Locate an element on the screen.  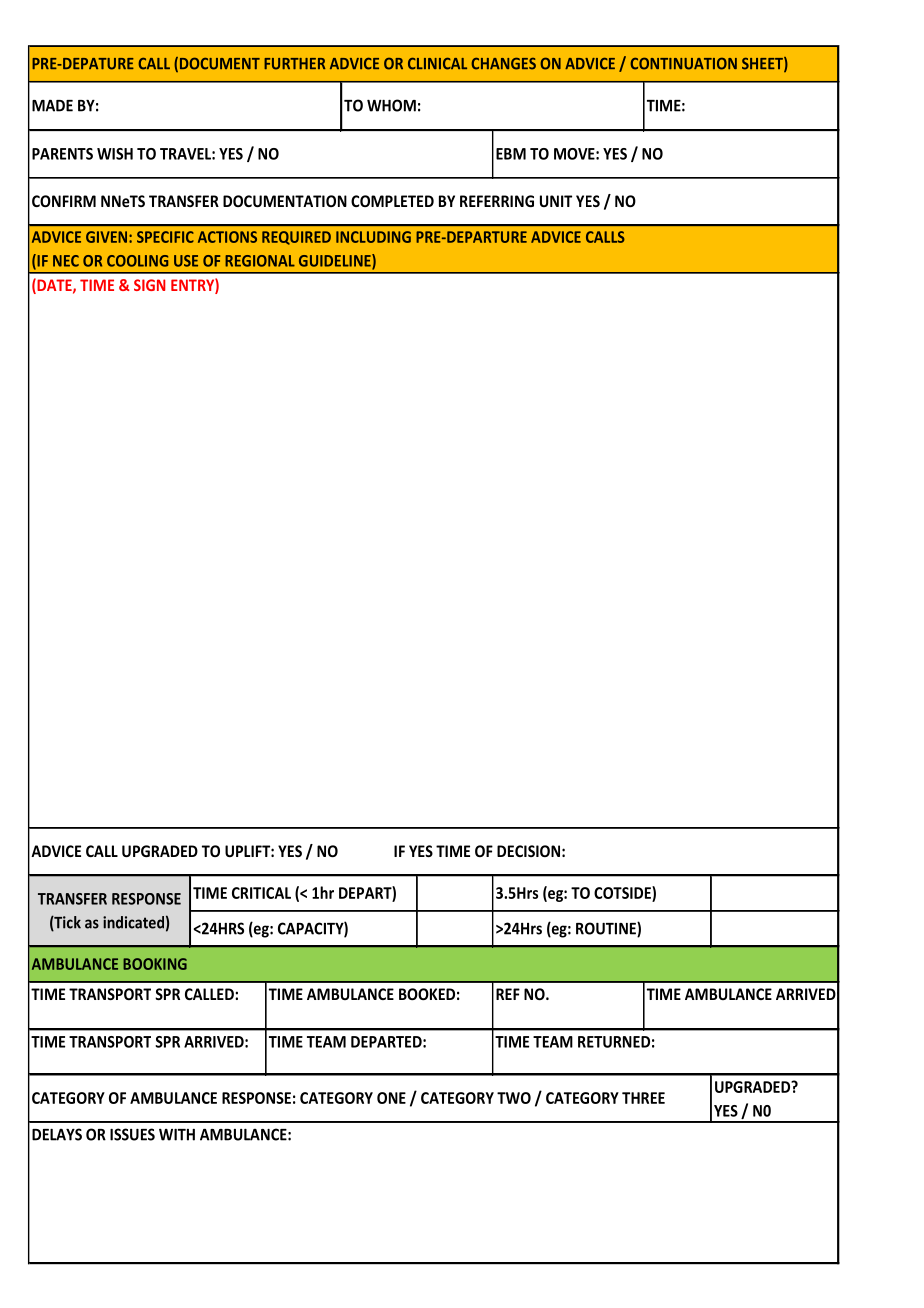
REGIONAL is located at coordinates (260, 261).
